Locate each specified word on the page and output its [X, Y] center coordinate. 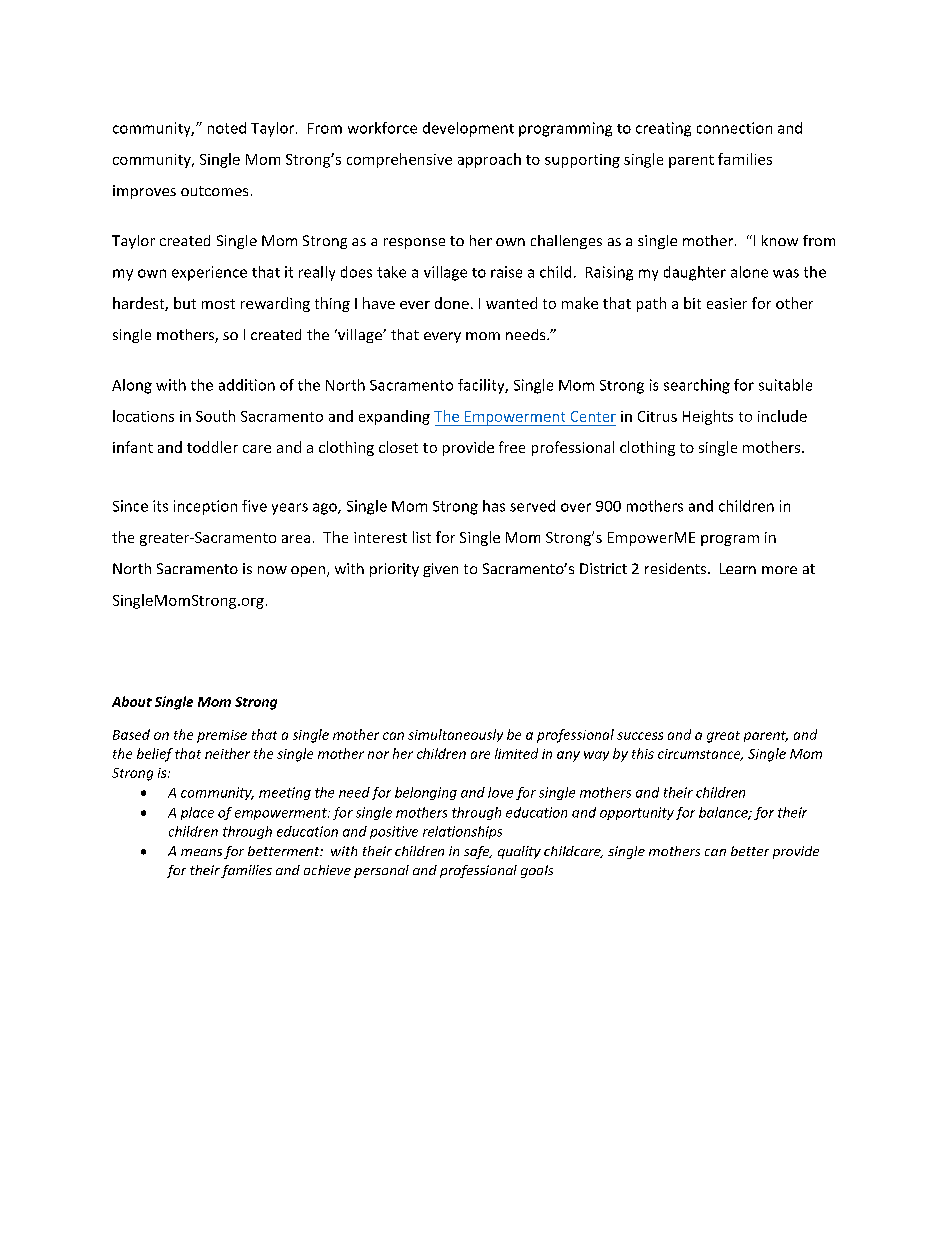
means [201, 852]
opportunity [637, 813]
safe [478, 852]
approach [489, 160]
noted [227, 128]
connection [734, 128]
